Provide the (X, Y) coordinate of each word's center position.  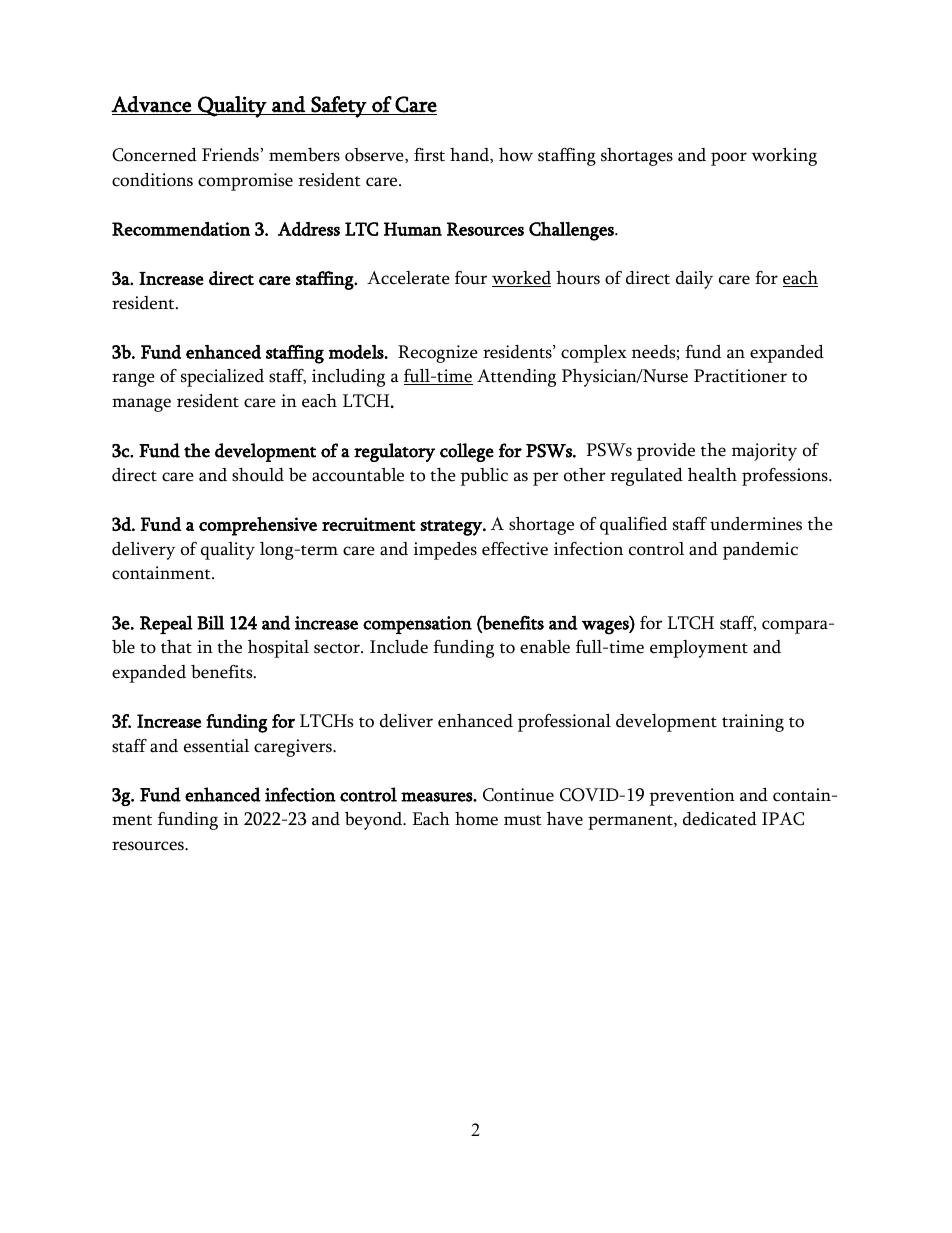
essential (216, 746)
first (429, 155)
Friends (231, 155)
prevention (692, 797)
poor (729, 159)
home (476, 819)
